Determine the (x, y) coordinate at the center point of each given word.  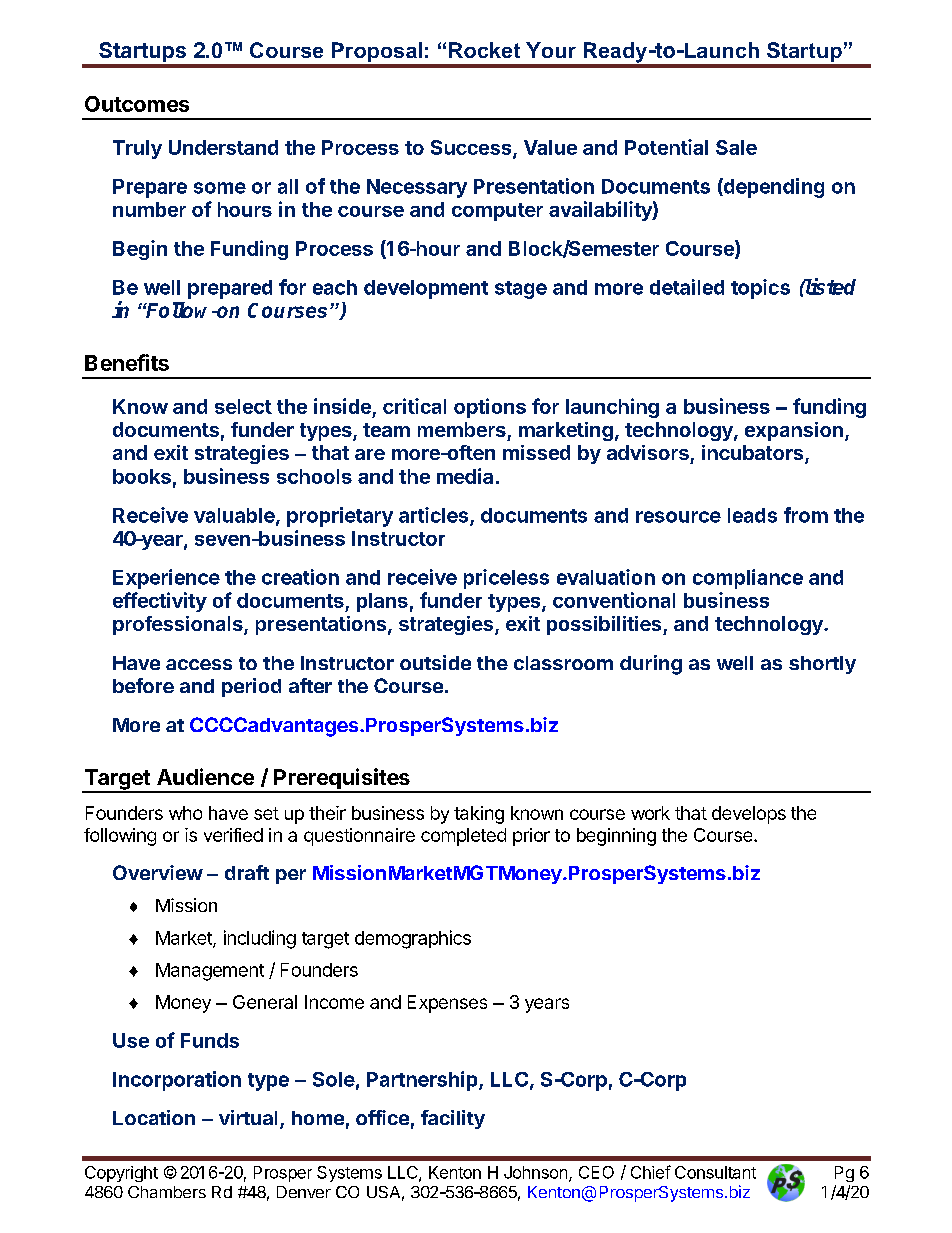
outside (435, 662)
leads (752, 515)
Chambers (167, 1192)
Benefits (127, 362)
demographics (413, 939)
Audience (205, 776)
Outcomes (137, 104)
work (650, 813)
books (142, 476)
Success (472, 149)
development (426, 289)
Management (210, 972)
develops (749, 815)
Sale (736, 147)
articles (435, 516)
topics (760, 289)
